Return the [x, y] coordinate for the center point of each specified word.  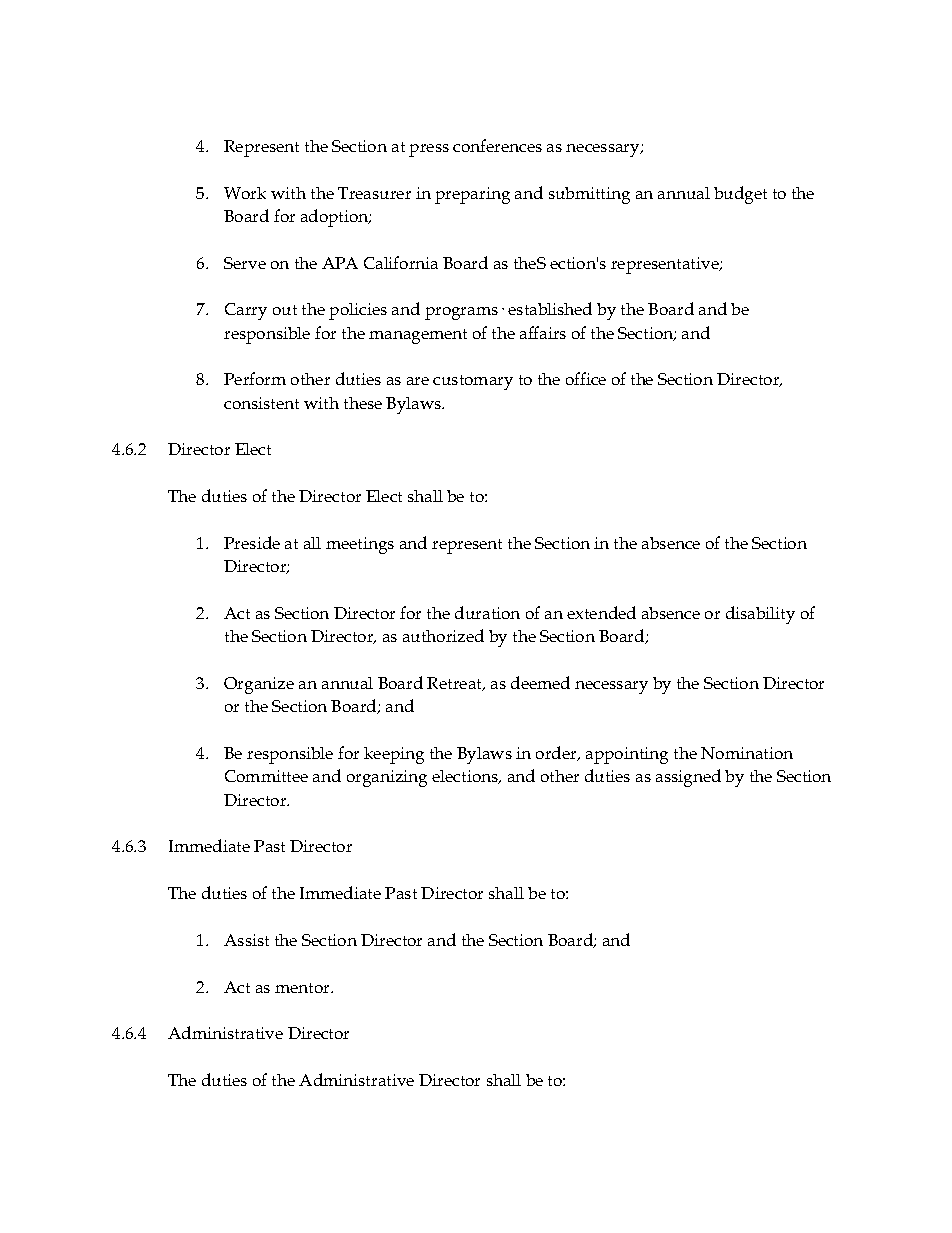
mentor [303, 988]
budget [740, 195]
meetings [360, 545]
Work [245, 193]
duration [487, 612]
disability [760, 615]
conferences [497, 145]
